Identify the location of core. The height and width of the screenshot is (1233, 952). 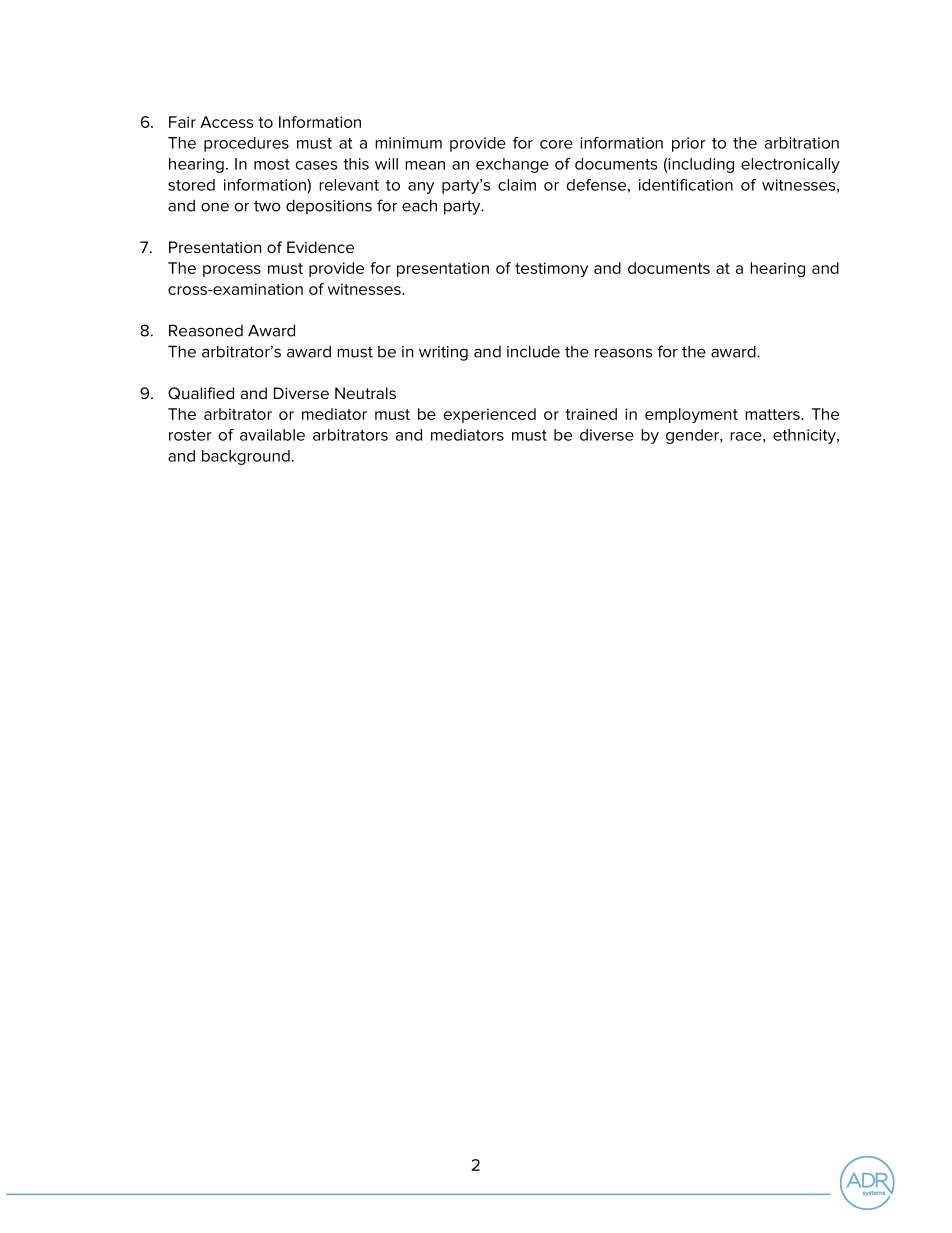
(556, 144).
